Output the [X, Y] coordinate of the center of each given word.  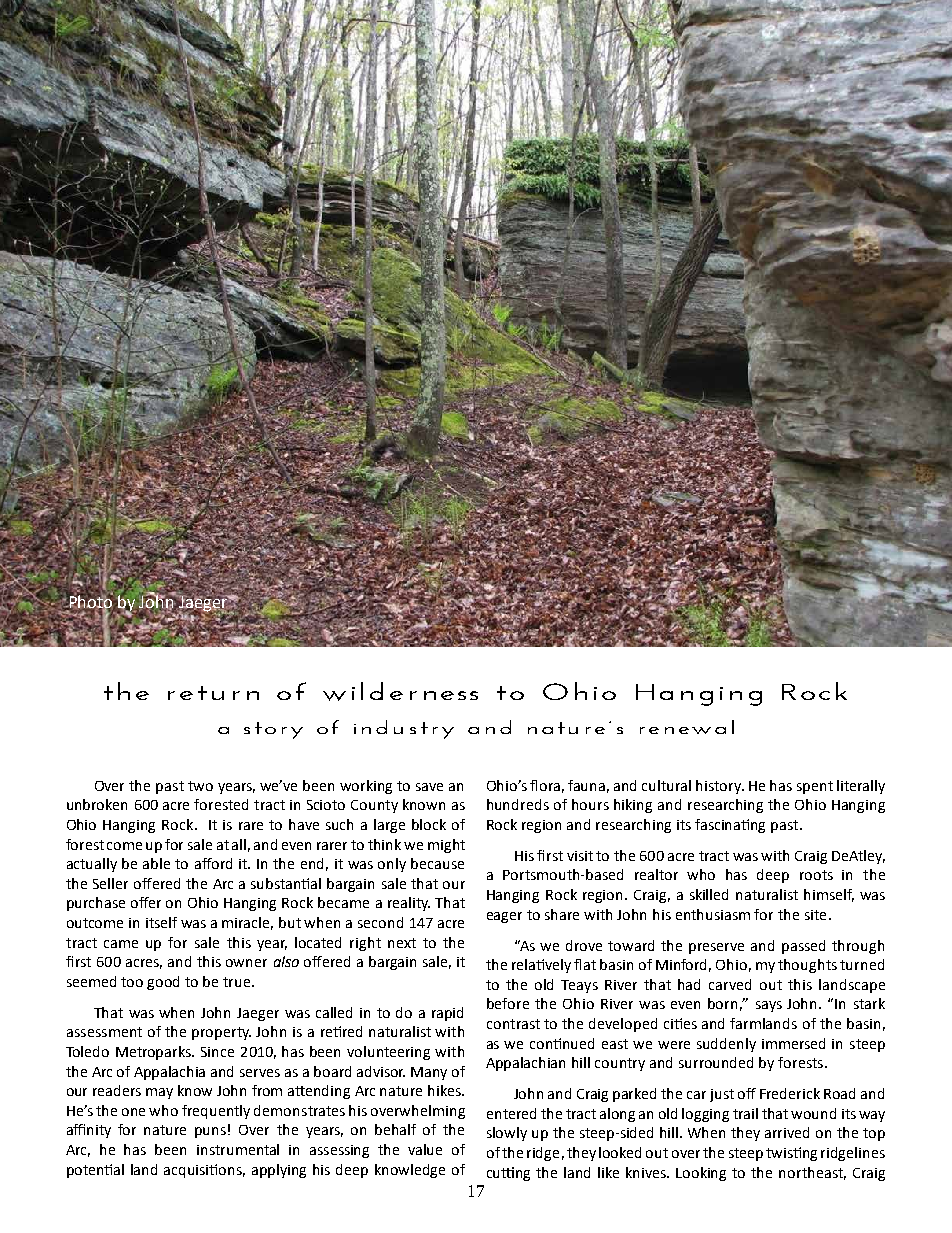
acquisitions [204, 1171]
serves [260, 1073]
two [200, 786]
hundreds [518, 804]
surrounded [716, 1062]
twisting [791, 1154]
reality [409, 904]
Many [429, 1073]
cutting [508, 1174]
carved [730, 984]
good [163, 983]
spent [815, 787]
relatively [541, 966]
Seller [110, 883]
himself [829, 895]
